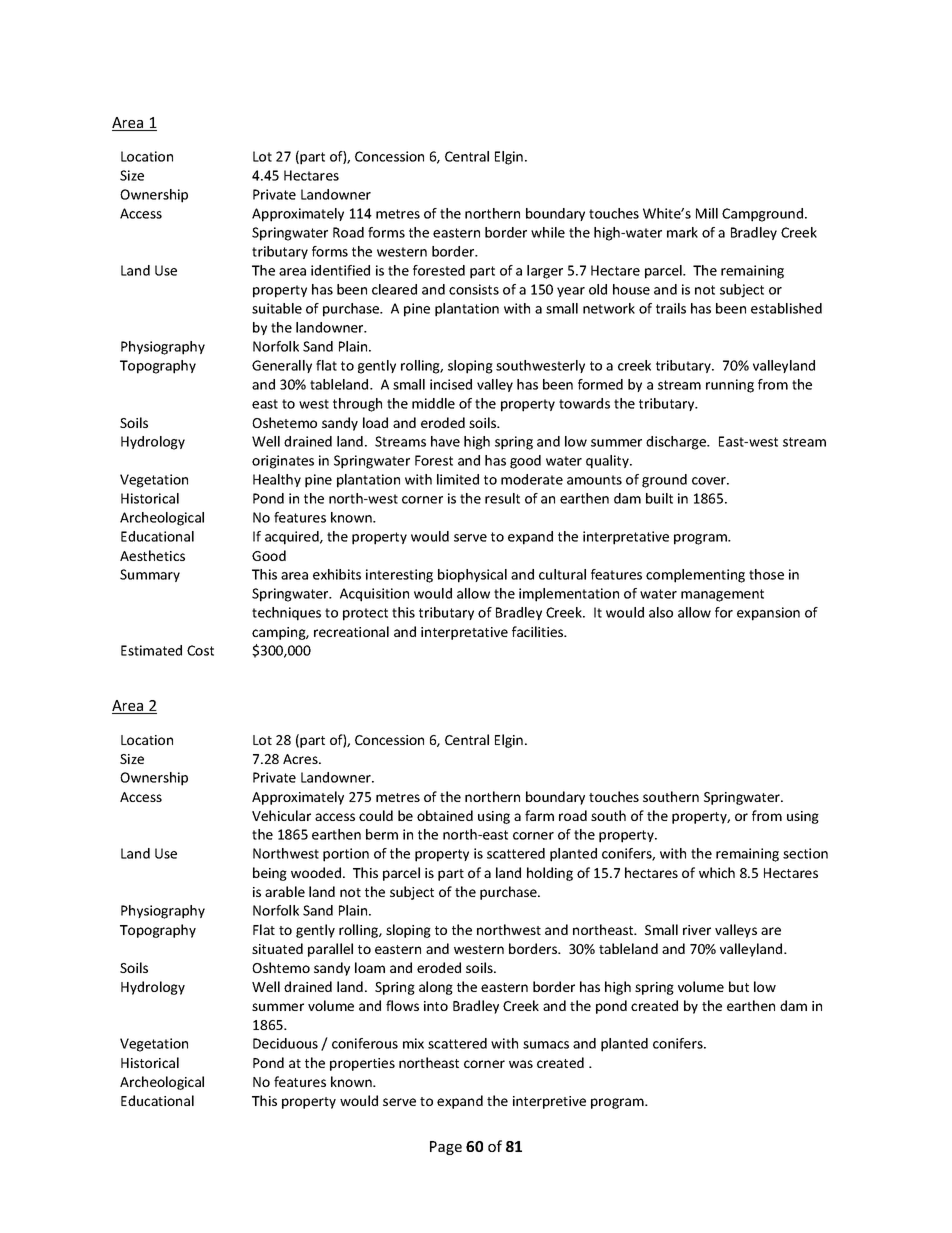  Describe the element at coordinates (474, 289) in the screenshot. I see `consists` at that location.
